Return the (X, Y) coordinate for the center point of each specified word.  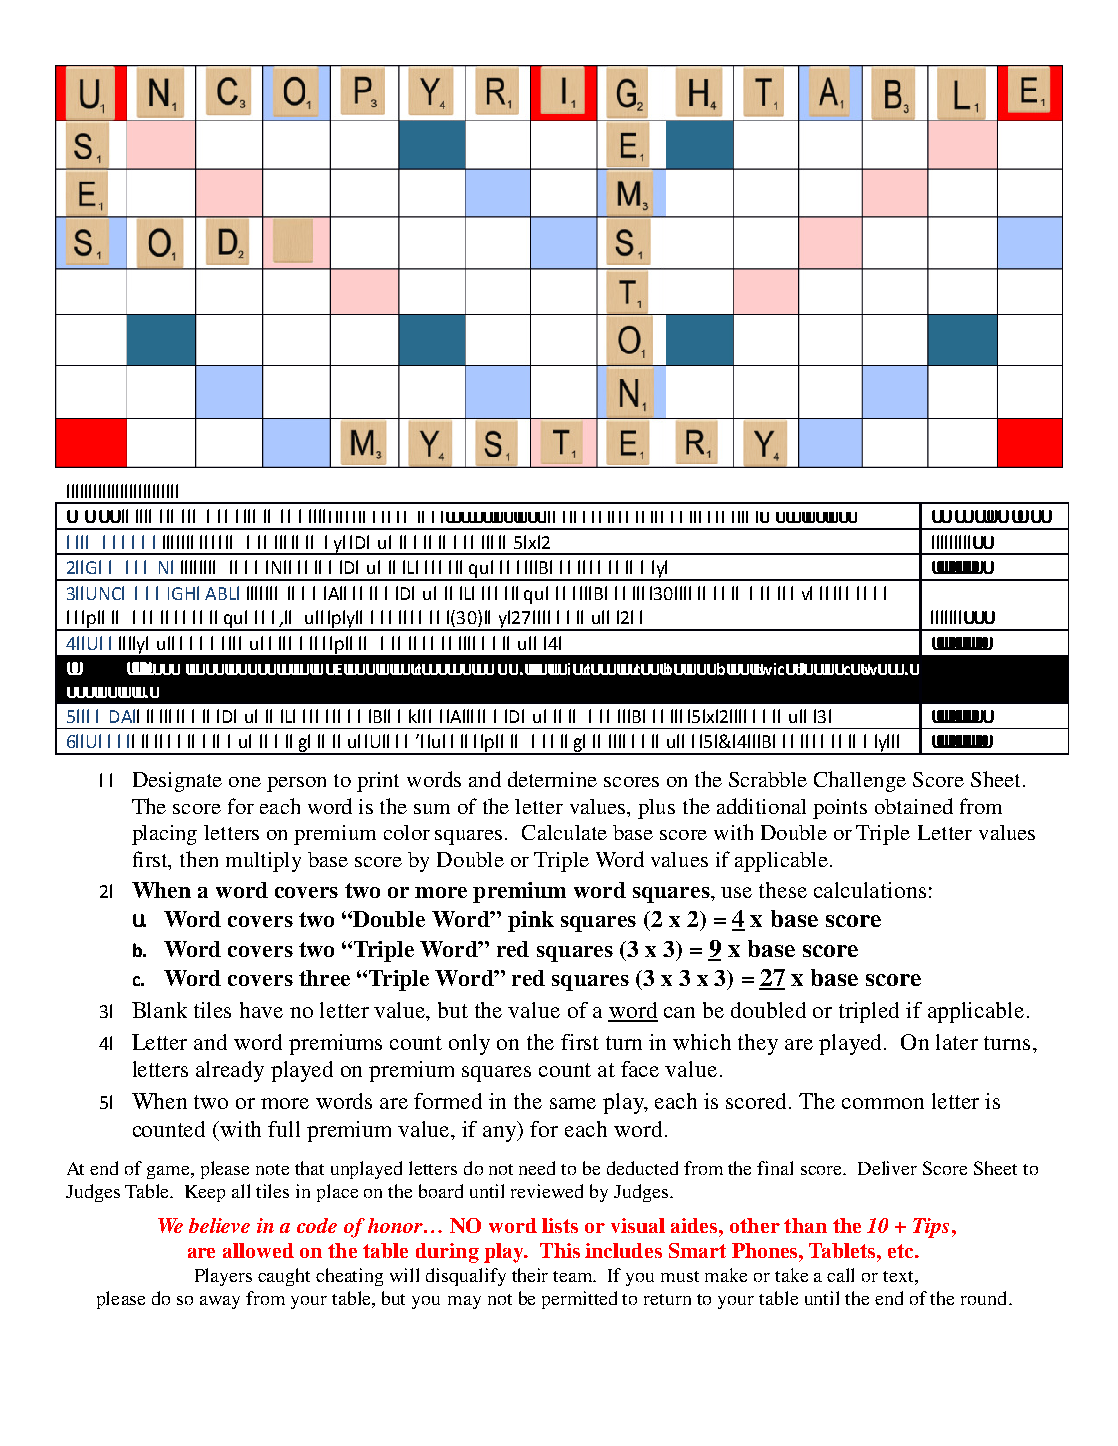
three (324, 978)
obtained (914, 806)
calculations (870, 890)
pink (531, 921)
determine (552, 779)
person (296, 784)
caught (284, 1277)
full (284, 1129)
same (573, 1103)
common (883, 1103)
